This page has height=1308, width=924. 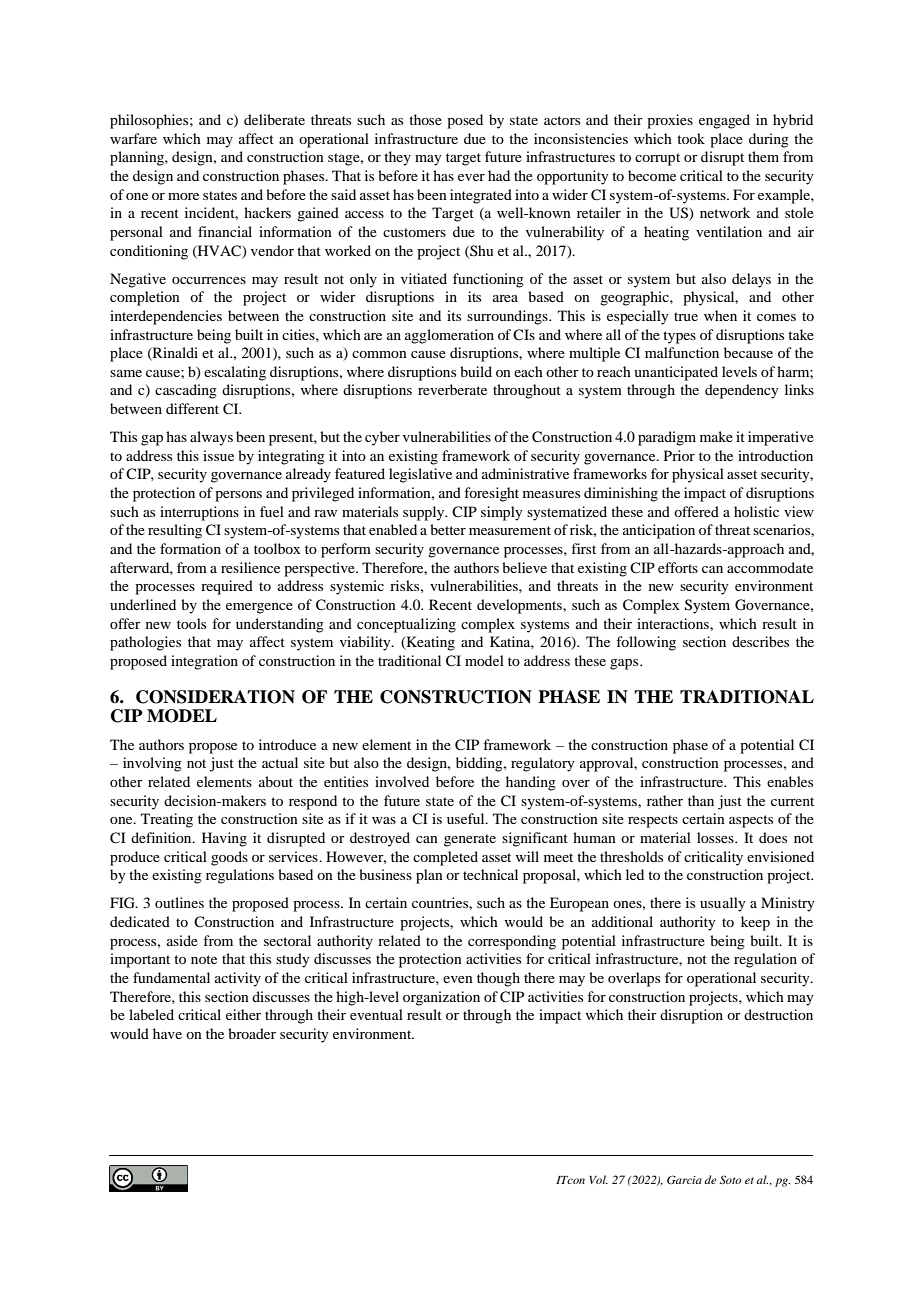 I want to click on integration, so click(x=204, y=662).
